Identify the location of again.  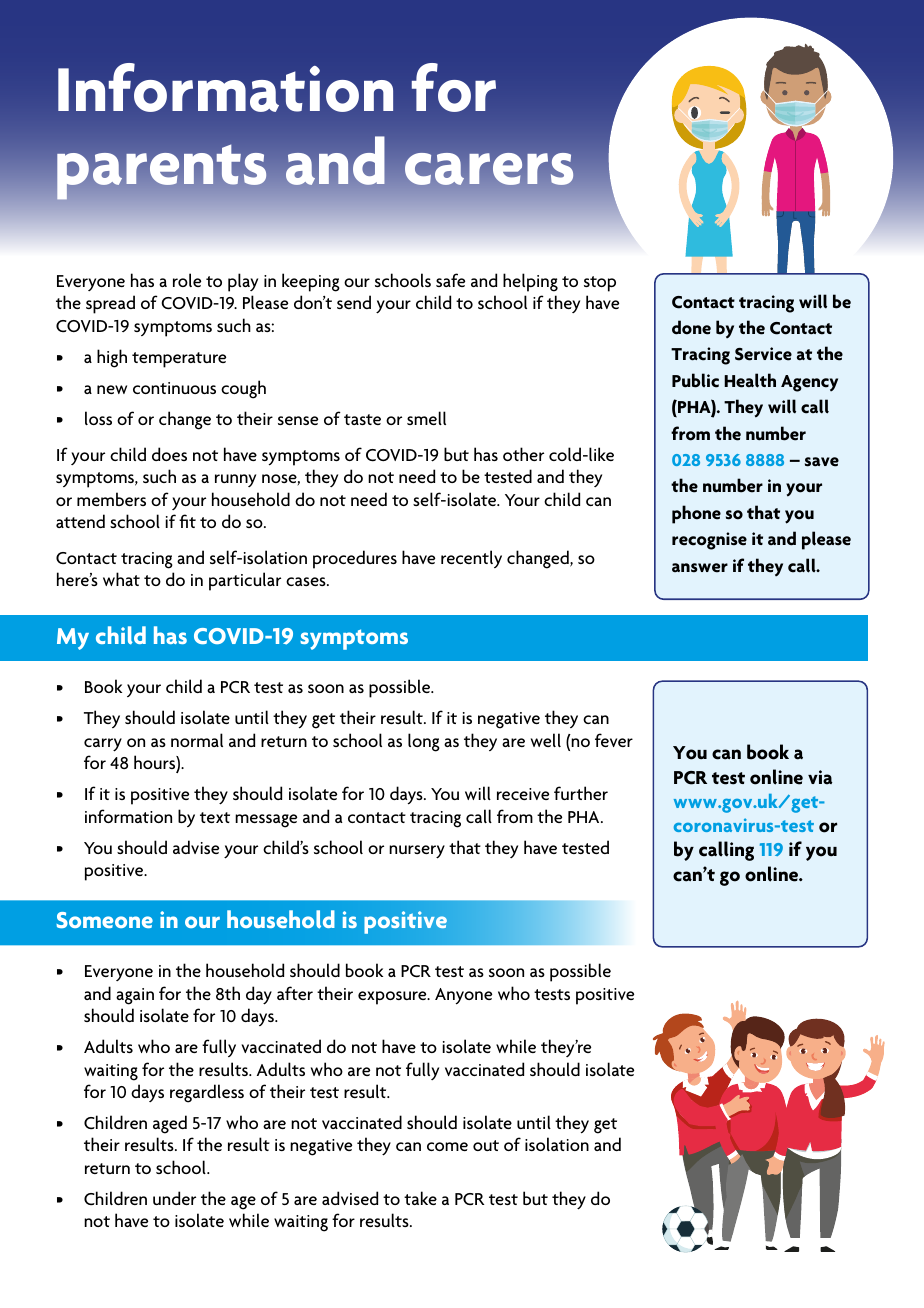
(135, 996).
